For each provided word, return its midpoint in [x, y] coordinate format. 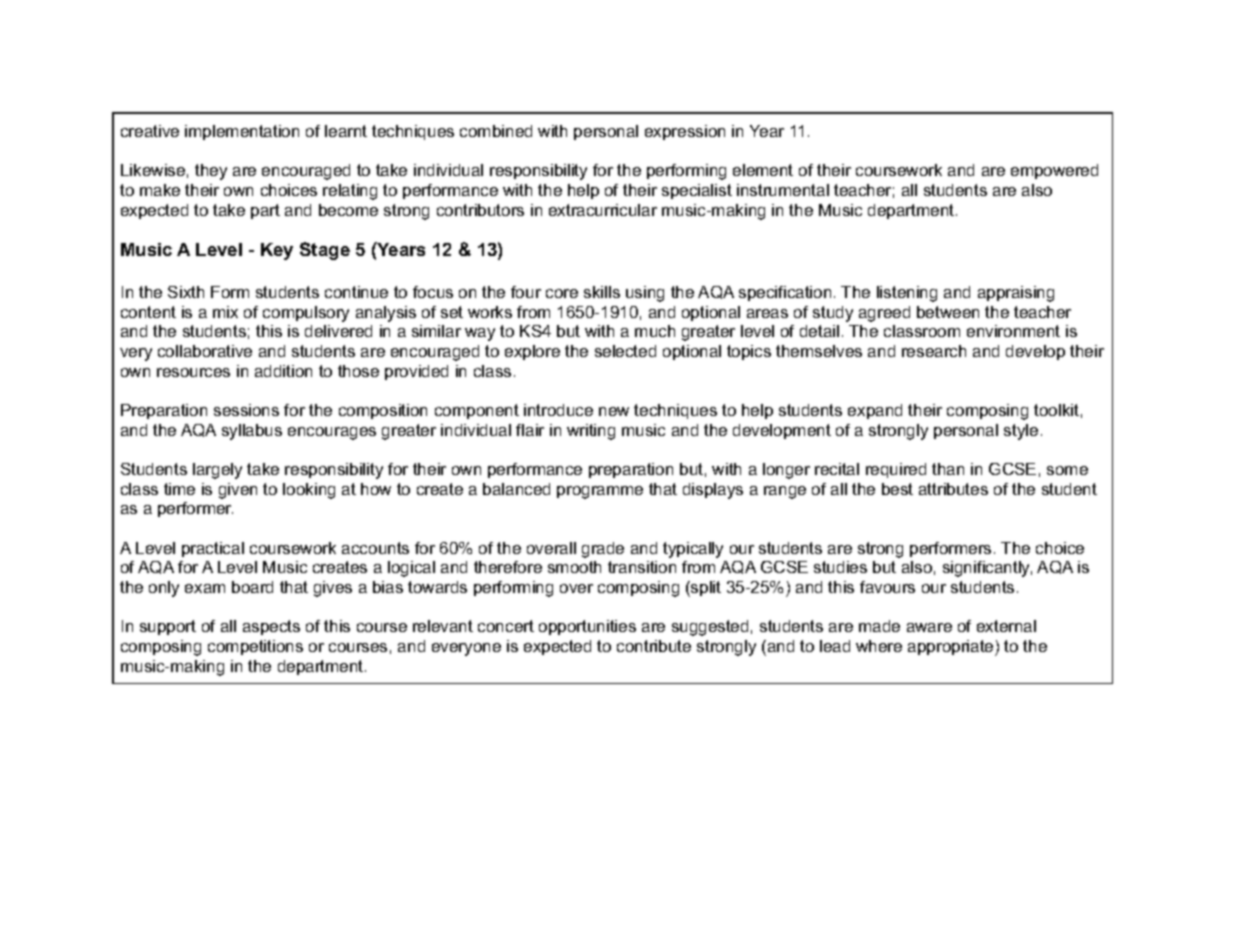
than [948, 469]
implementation [242, 132]
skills [602, 292]
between [948, 312]
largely [217, 471]
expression [685, 132]
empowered [1054, 171]
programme [600, 492]
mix [225, 312]
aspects [271, 627]
